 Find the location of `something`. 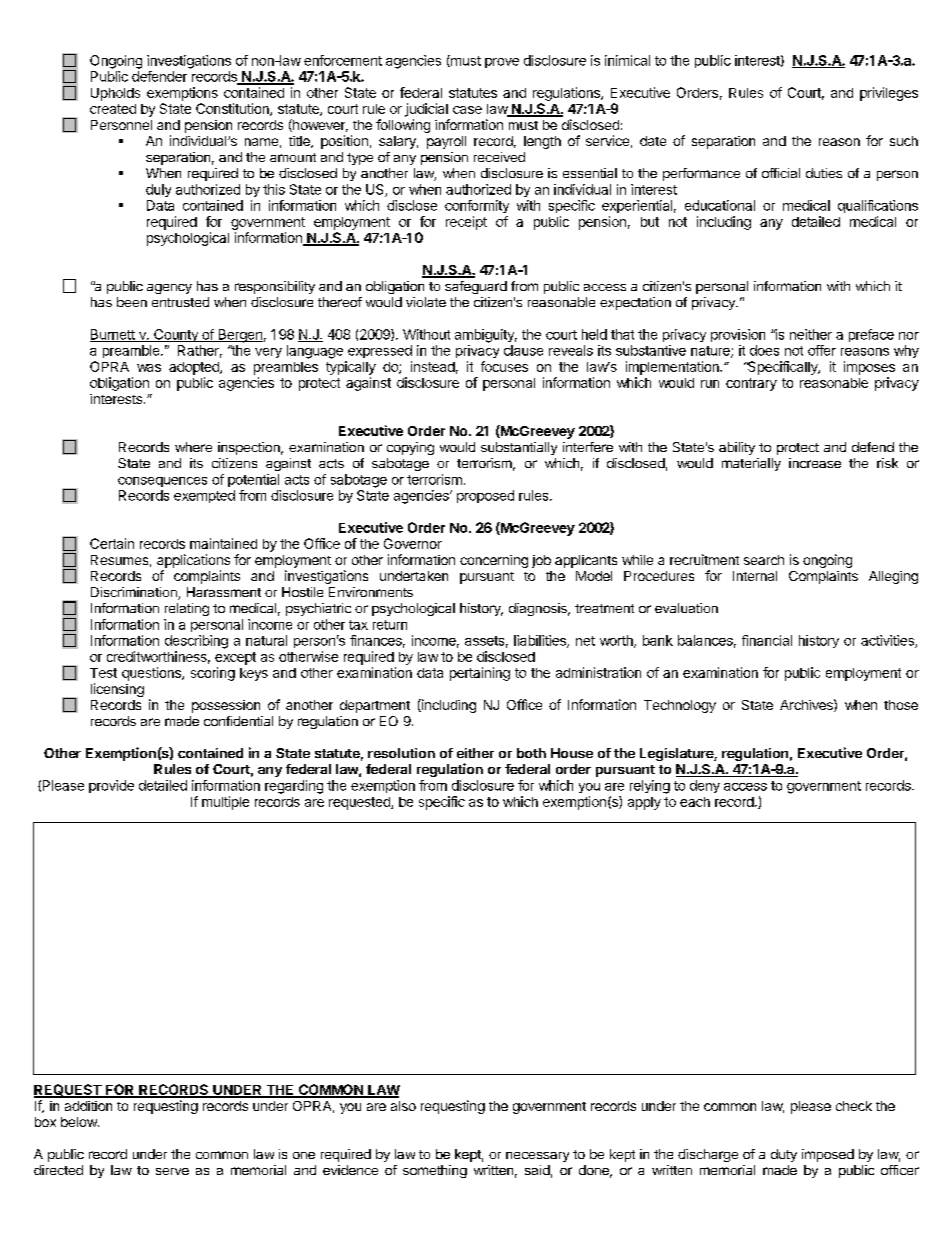

something is located at coordinates (435, 1171).
